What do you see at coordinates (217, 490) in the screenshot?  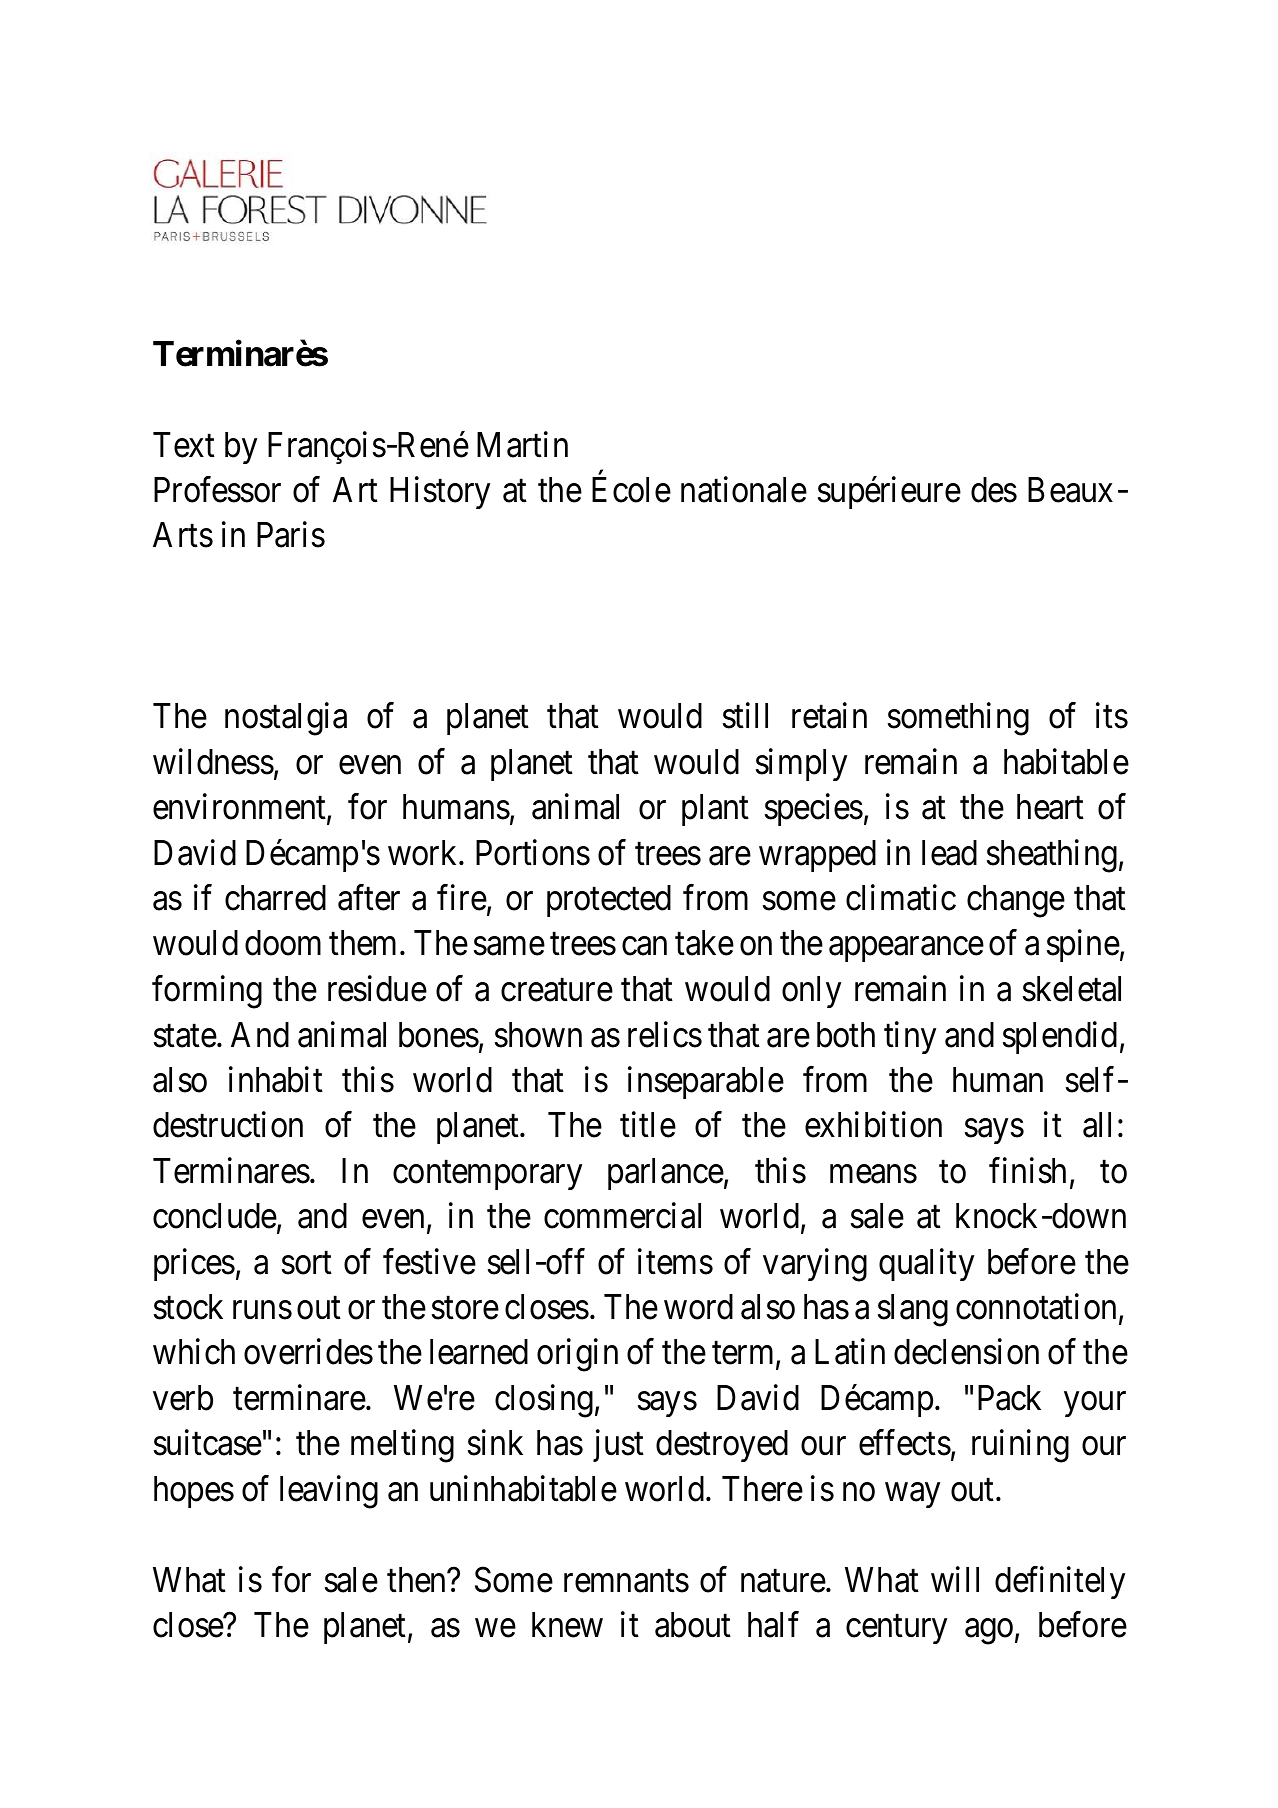 I see `Professor` at bounding box center [217, 490].
